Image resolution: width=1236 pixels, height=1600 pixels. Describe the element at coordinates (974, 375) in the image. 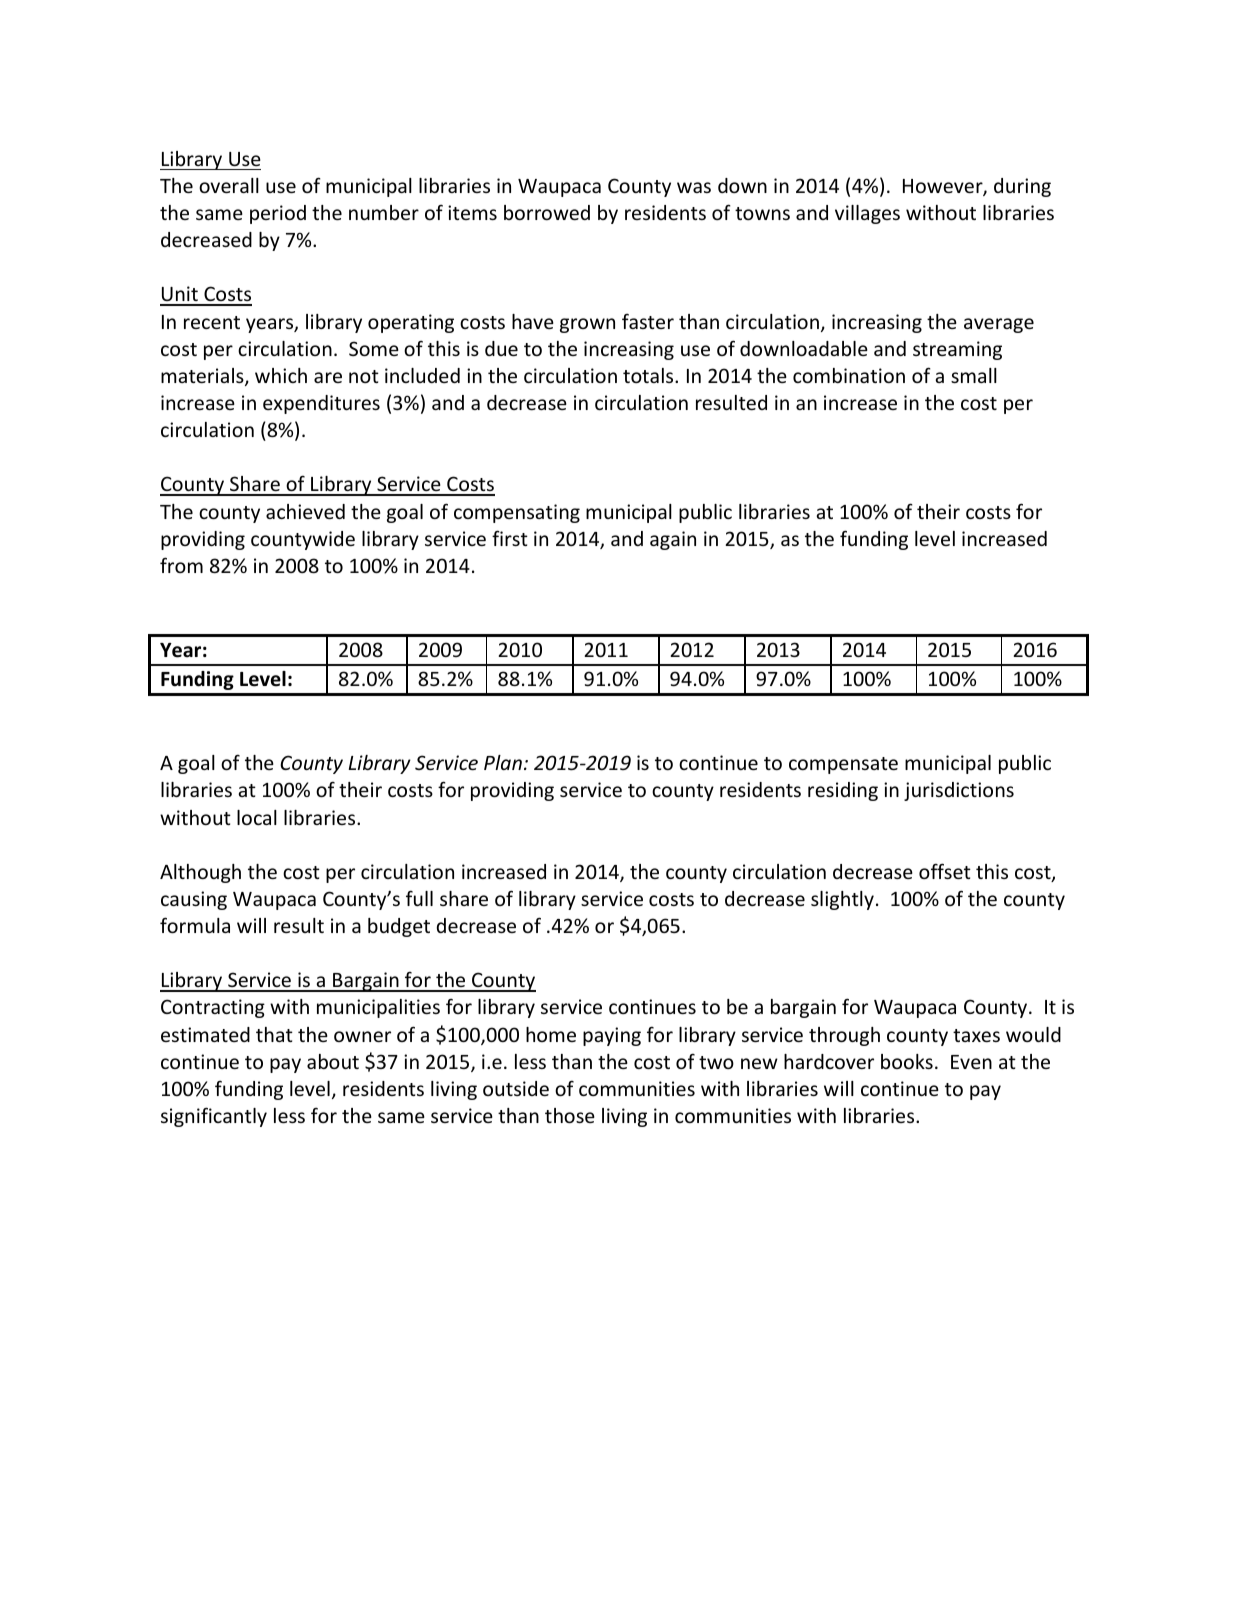

I see `small` at that location.
